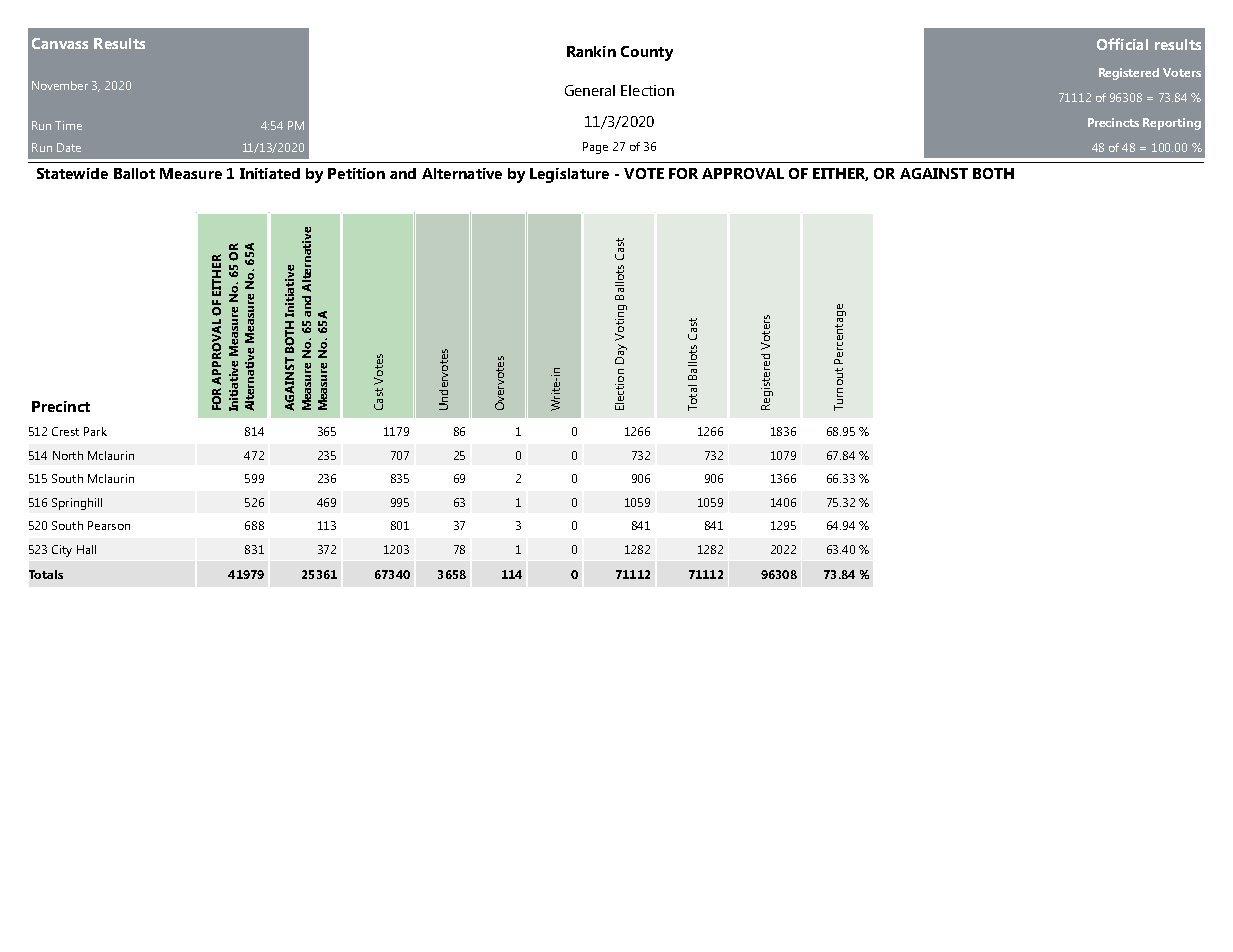 The image size is (1233, 952). Describe the element at coordinates (109, 525) in the document. I see `Pearson` at that location.
